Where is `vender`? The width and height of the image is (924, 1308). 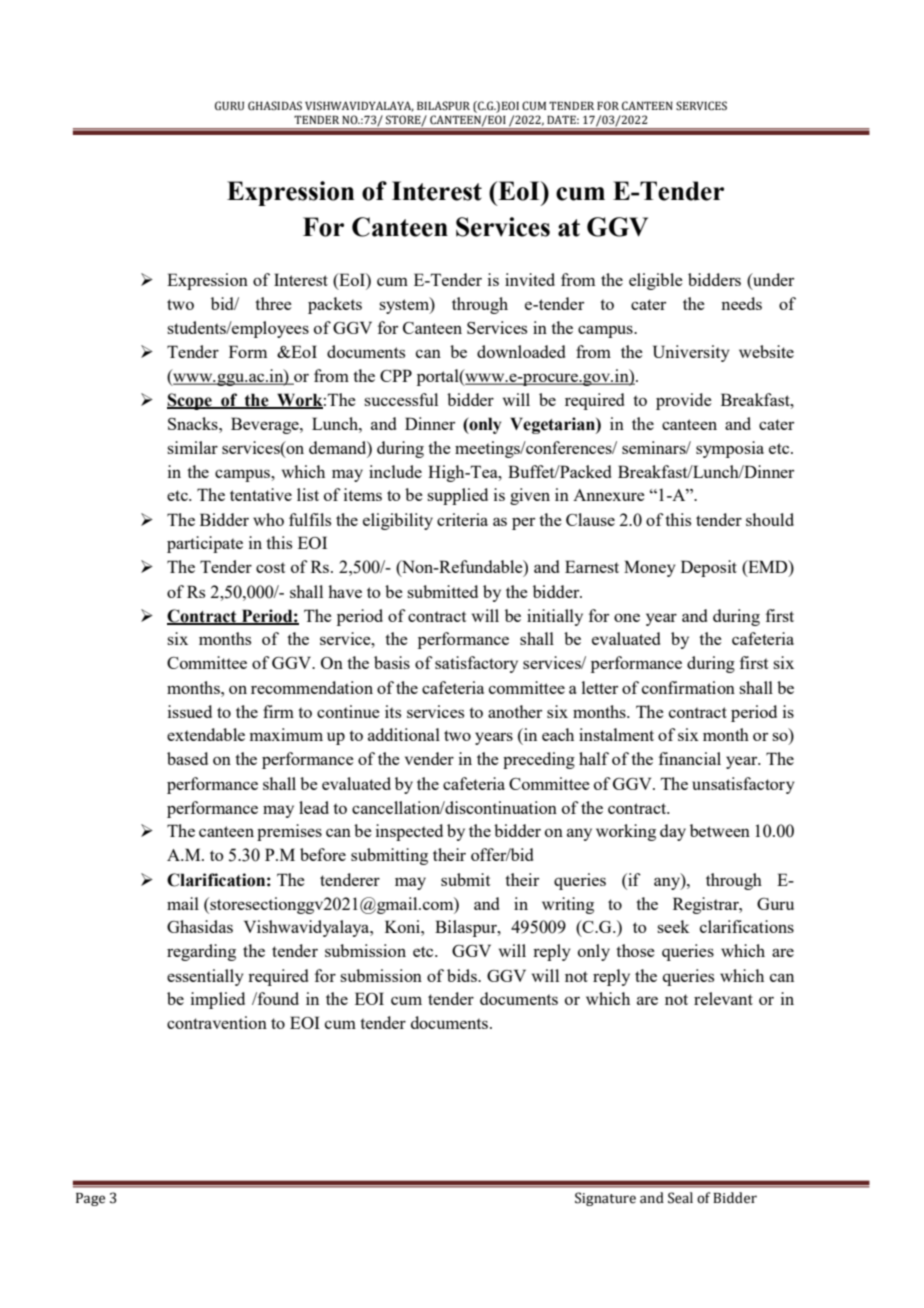
vender is located at coordinates (429, 758).
